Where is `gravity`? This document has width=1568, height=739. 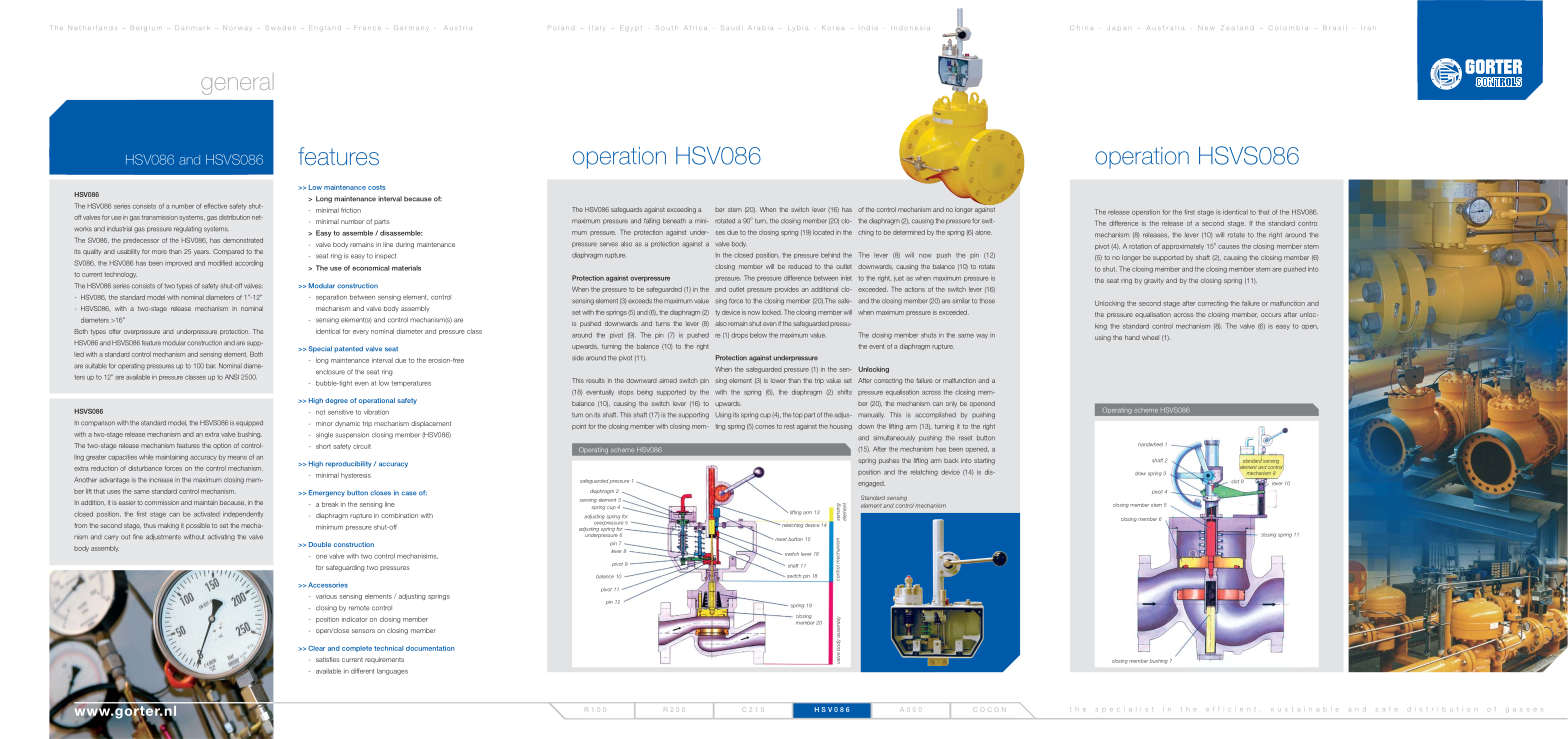 gravity is located at coordinates (1154, 281).
